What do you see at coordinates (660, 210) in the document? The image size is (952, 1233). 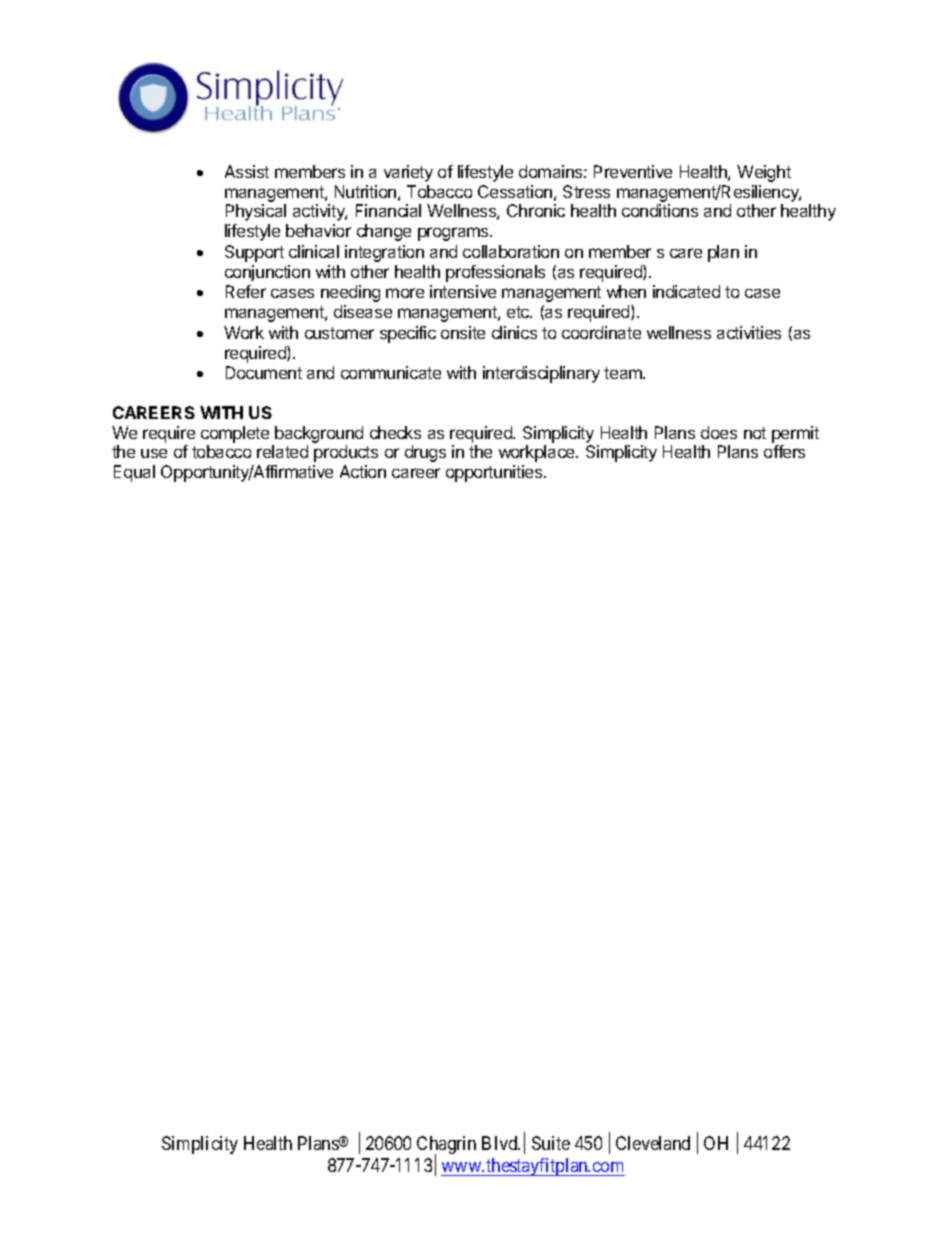 I see `conditions` at bounding box center [660, 210].
